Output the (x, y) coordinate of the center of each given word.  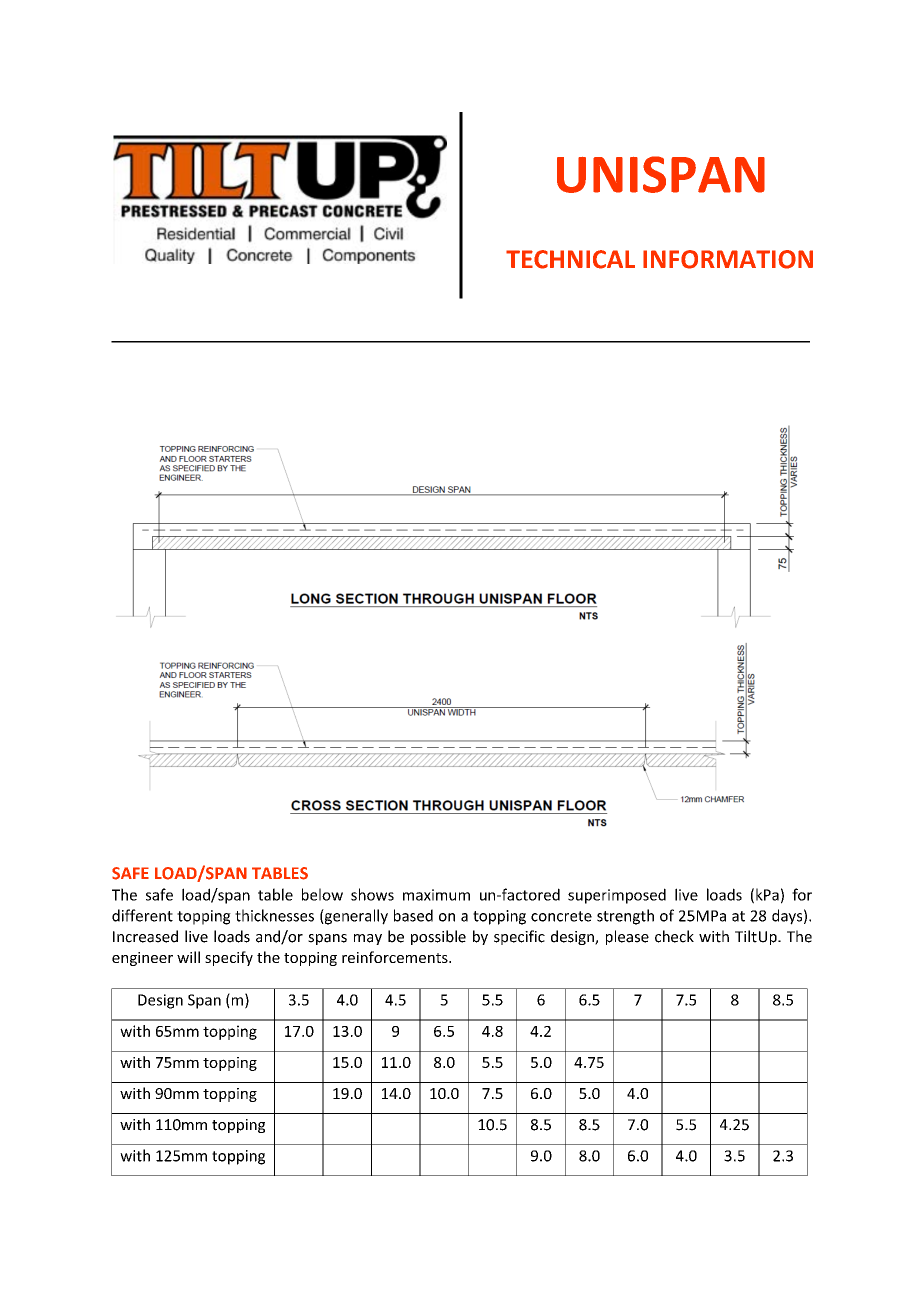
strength (625, 917)
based (413, 915)
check (674, 936)
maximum (436, 895)
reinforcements (396, 957)
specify (229, 958)
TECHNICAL (570, 259)
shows (372, 894)
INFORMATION (728, 259)
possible (438, 937)
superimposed (617, 896)
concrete (561, 916)
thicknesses (274, 915)
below (322, 894)
